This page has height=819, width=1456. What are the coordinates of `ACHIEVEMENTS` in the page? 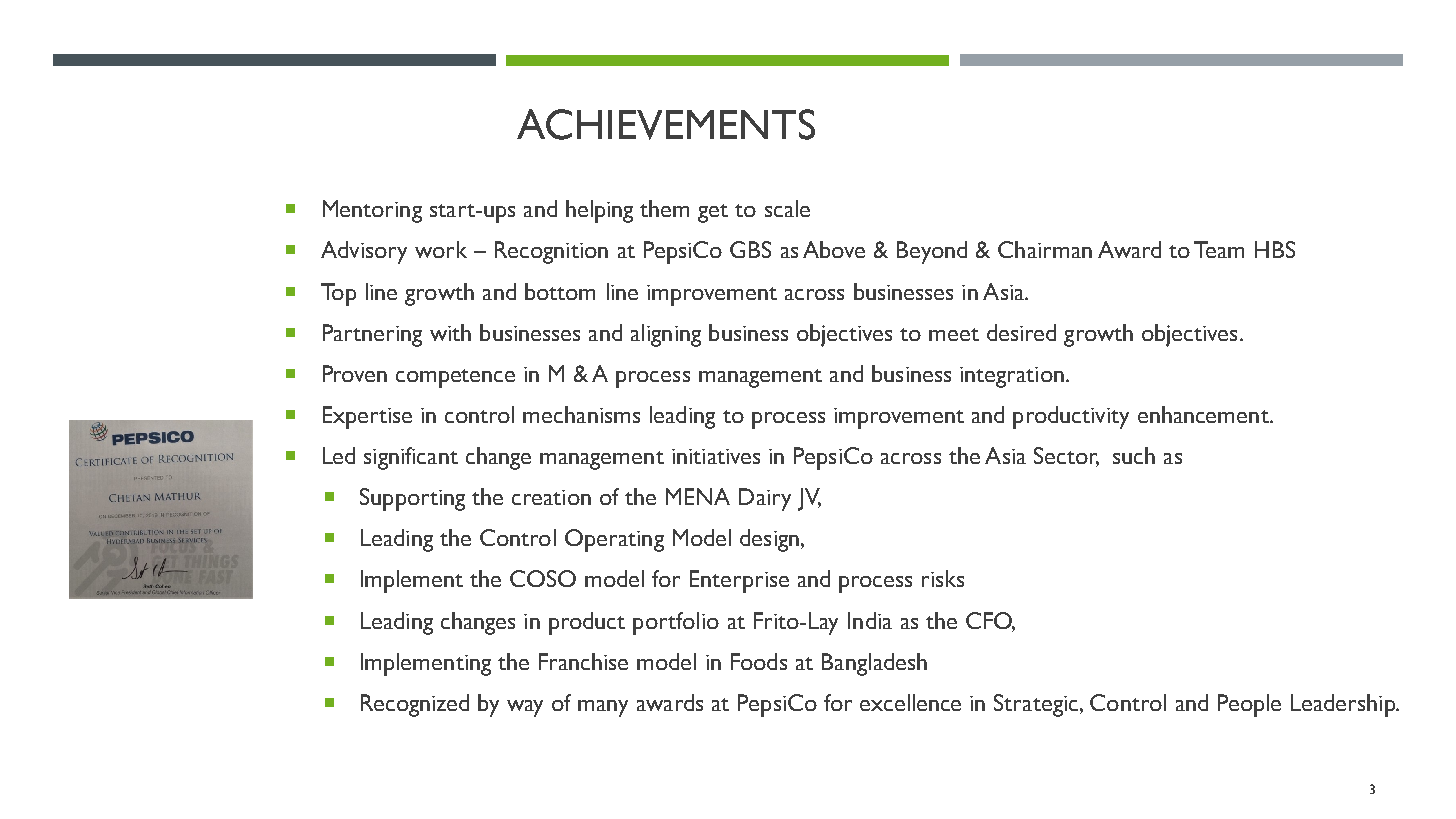 It's located at (666, 124).
